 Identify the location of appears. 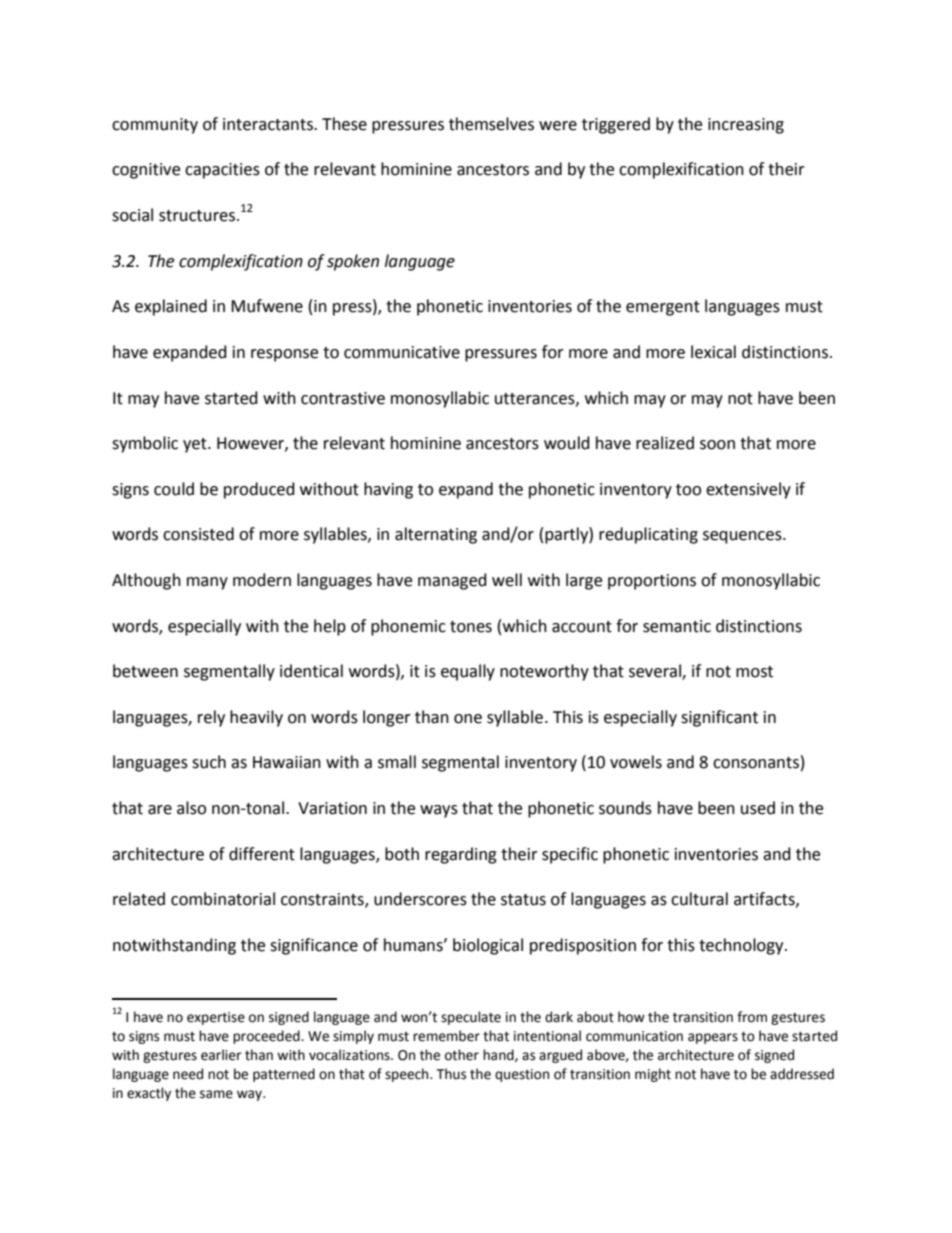
(713, 1038).
